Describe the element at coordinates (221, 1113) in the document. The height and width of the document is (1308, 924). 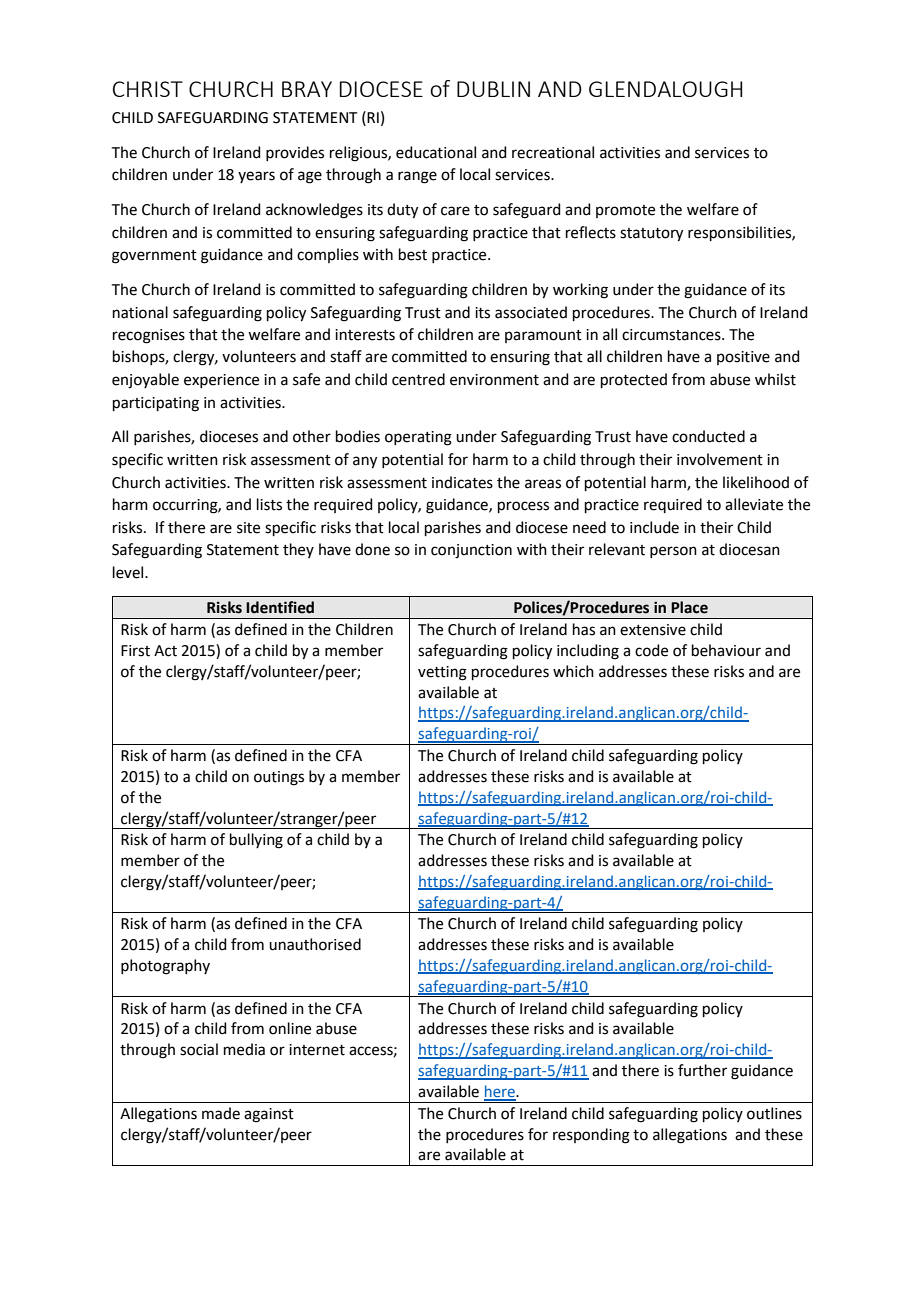
I see `made` at that location.
